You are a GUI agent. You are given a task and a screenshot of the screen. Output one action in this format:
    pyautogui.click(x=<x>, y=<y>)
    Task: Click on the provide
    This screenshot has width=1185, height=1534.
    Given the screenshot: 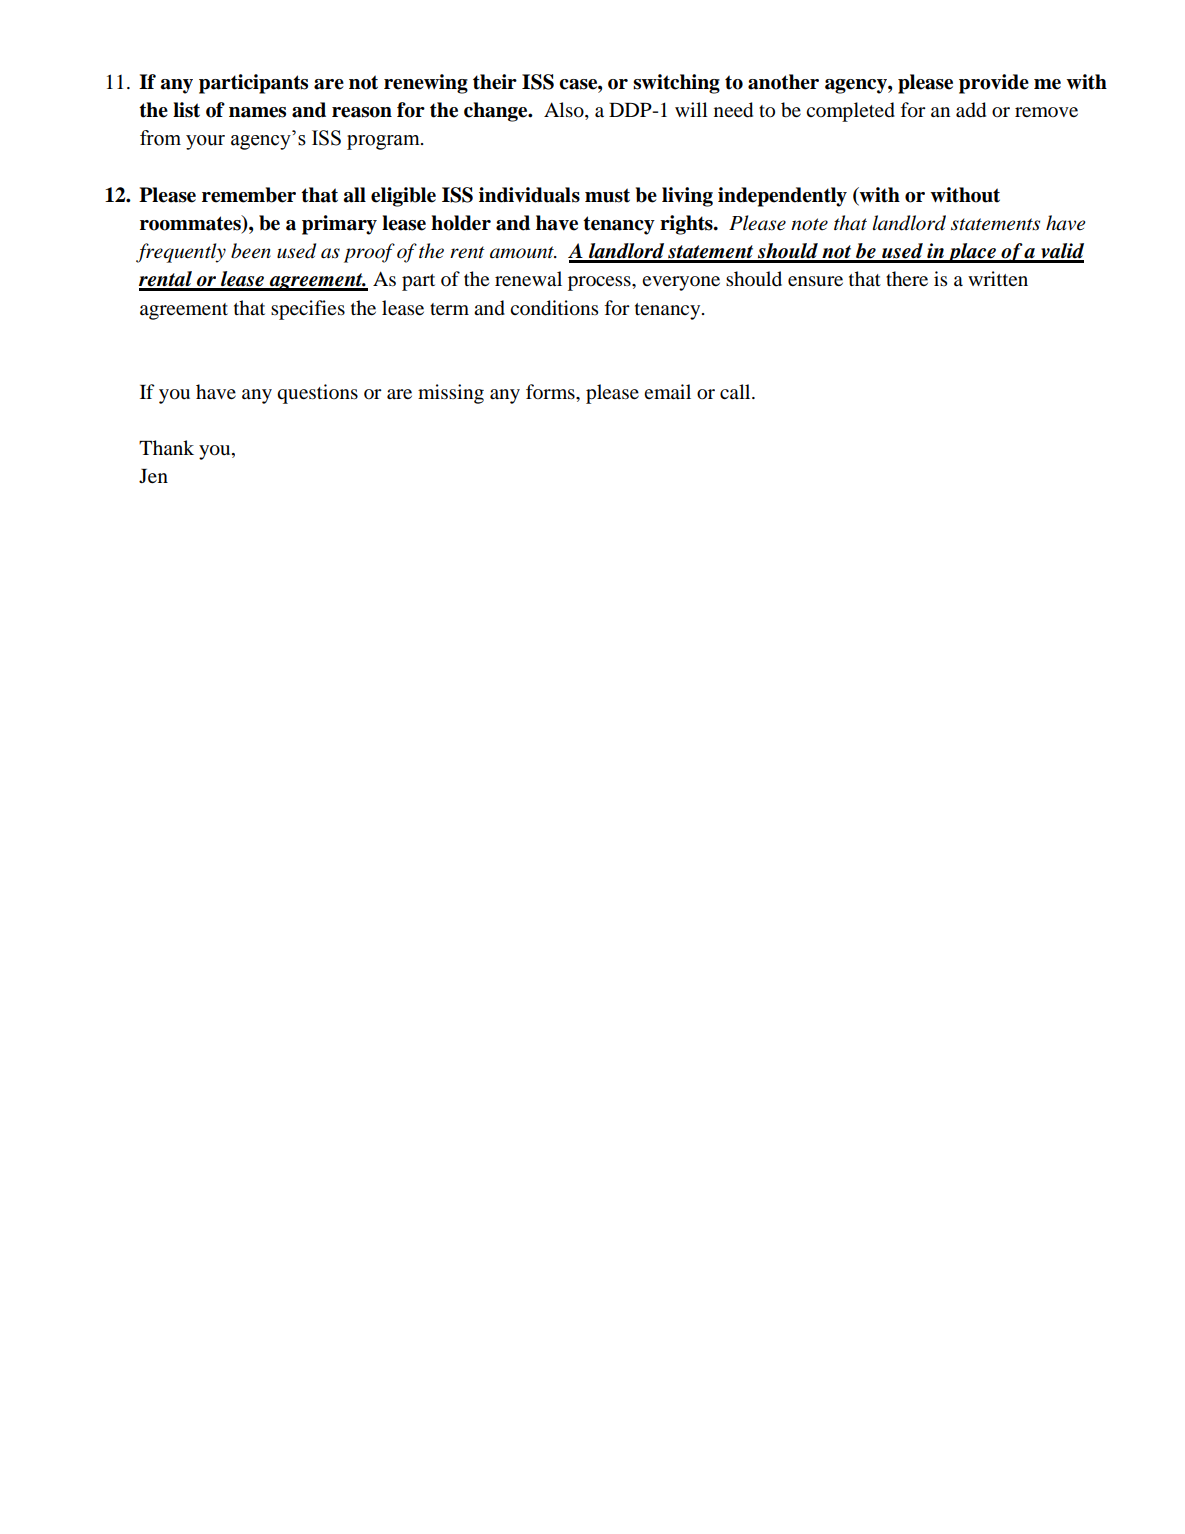 What is the action you would take?
    pyautogui.click(x=994, y=84)
